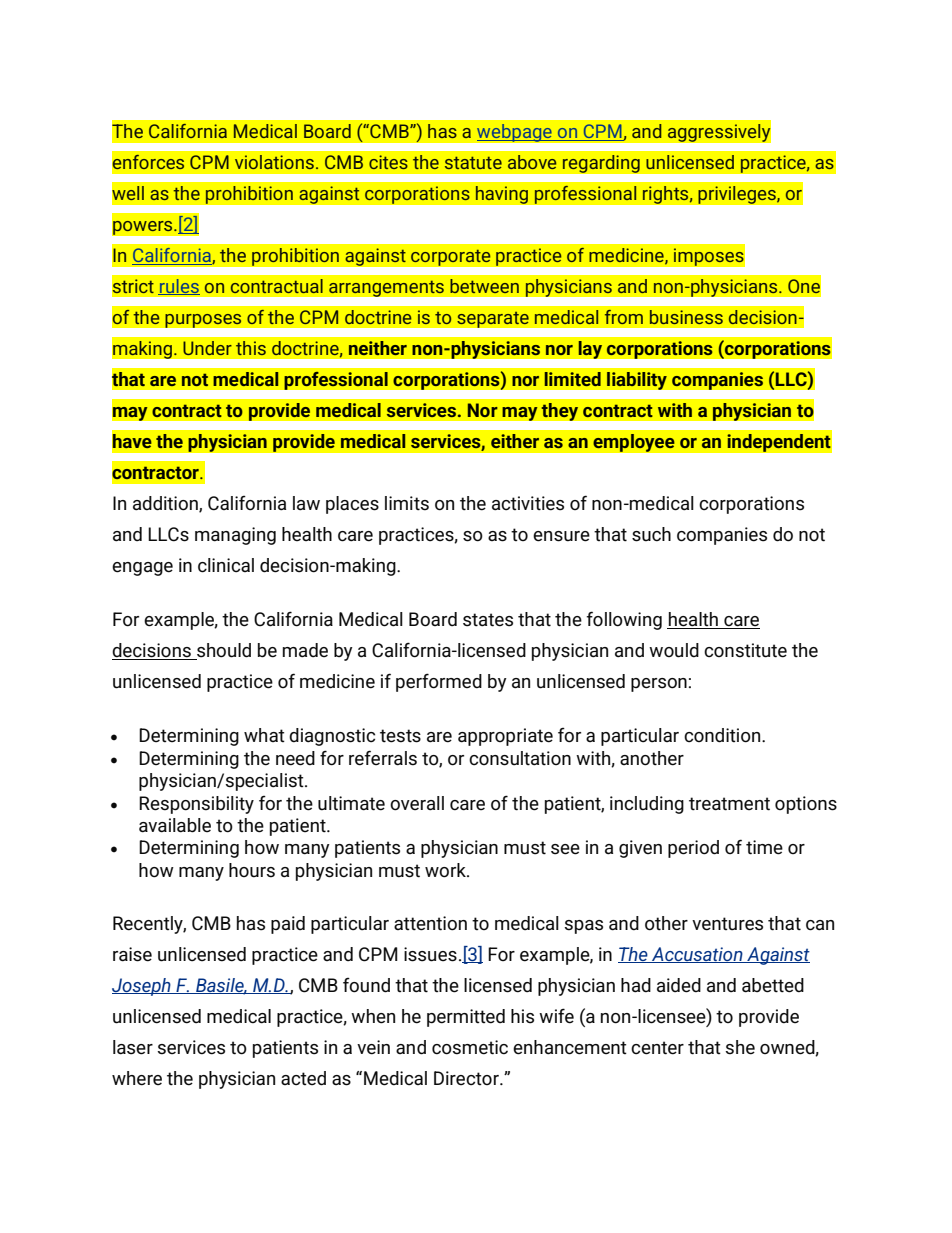  Describe the element at coordinates (528, 503) in the screenshot. I see `activities` at that location.
